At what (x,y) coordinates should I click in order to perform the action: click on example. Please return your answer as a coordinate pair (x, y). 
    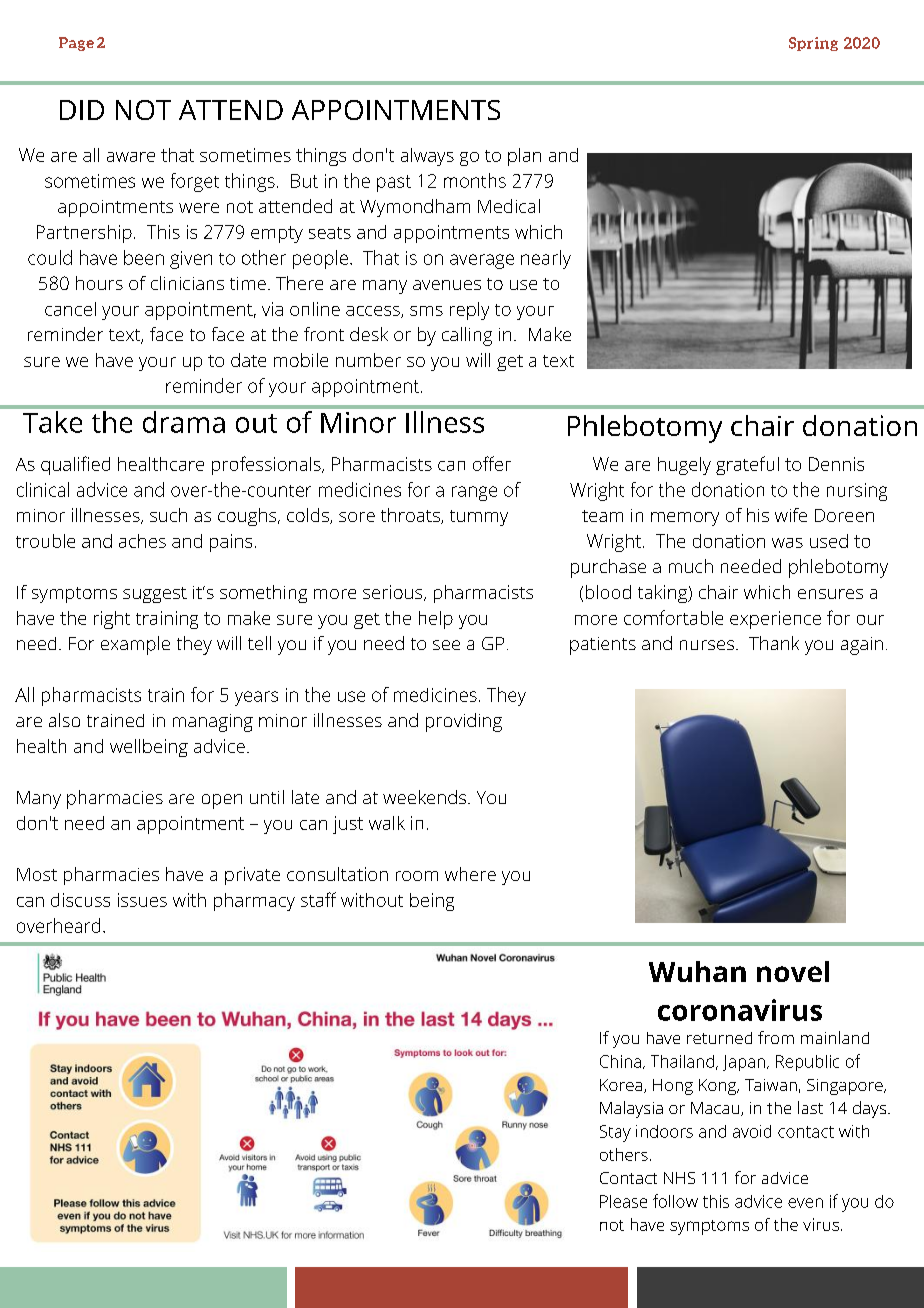
    Looking at the image, I should click on (135, 645).
